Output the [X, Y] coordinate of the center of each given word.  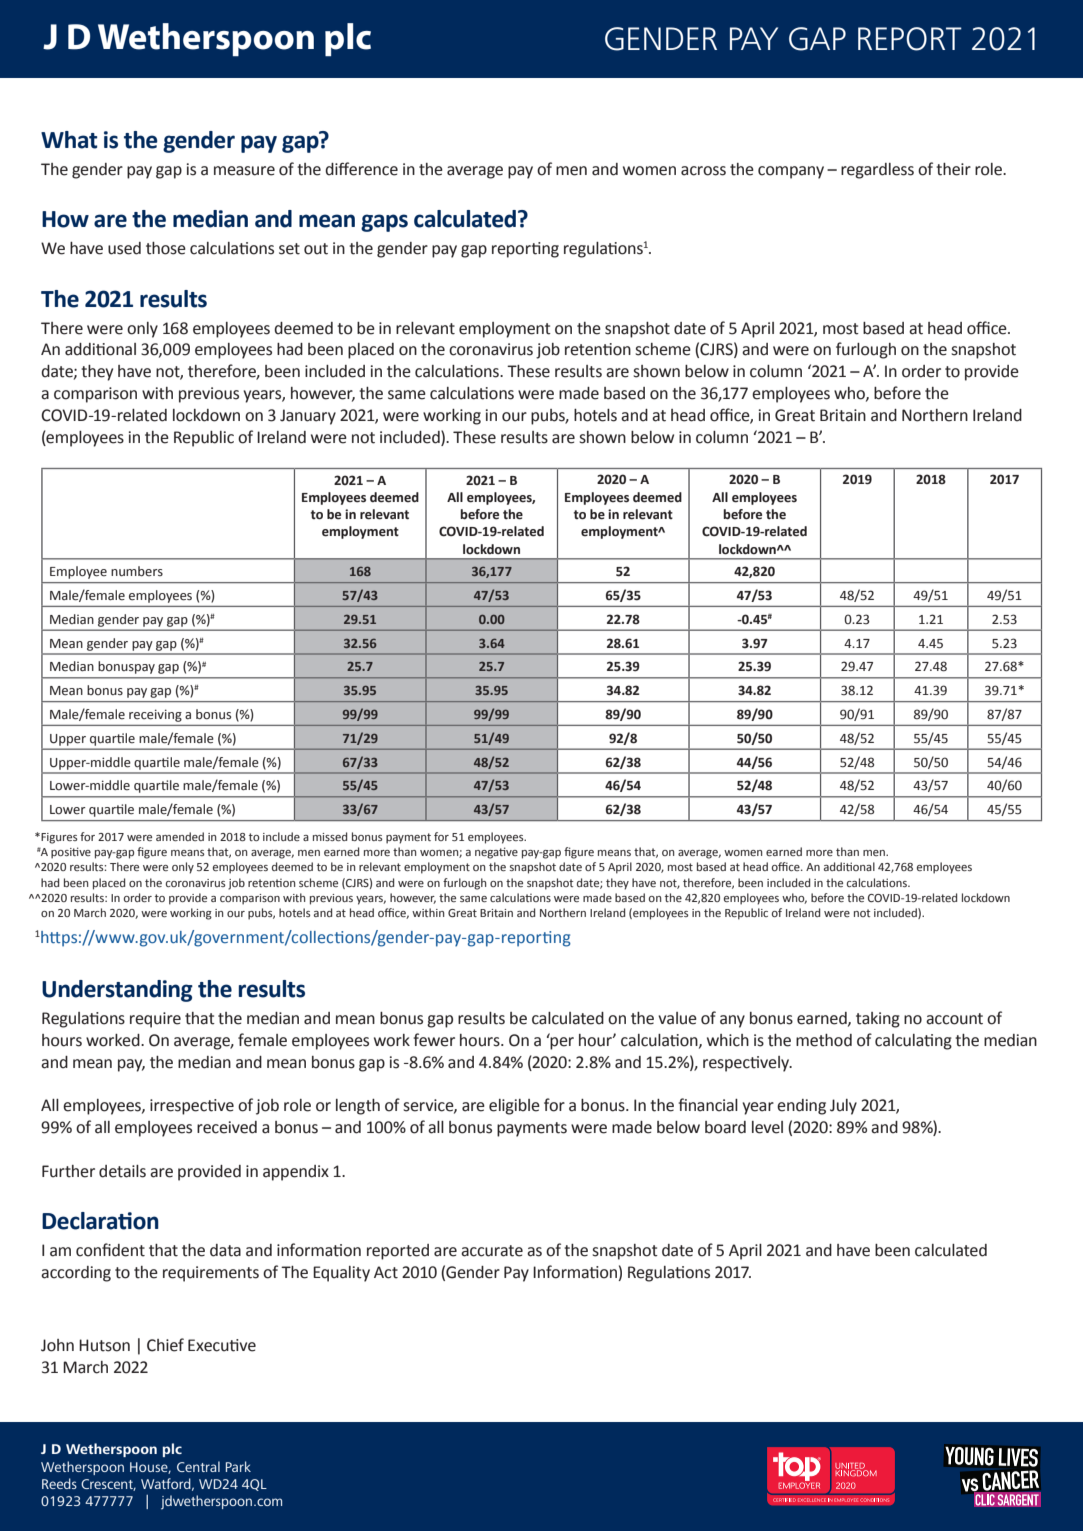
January [308, 417]
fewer [434, 1040]
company [791, 172]
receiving [155, 716]
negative [496, 853]
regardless [877, 171]
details [122, 1171]
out [316, 249]
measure [244, 171]
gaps [384, 223]
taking [878, 1020]
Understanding [117, 991]
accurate [492, 1251]
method [824, 1040]
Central [198, 1466]
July [843, 1107]
